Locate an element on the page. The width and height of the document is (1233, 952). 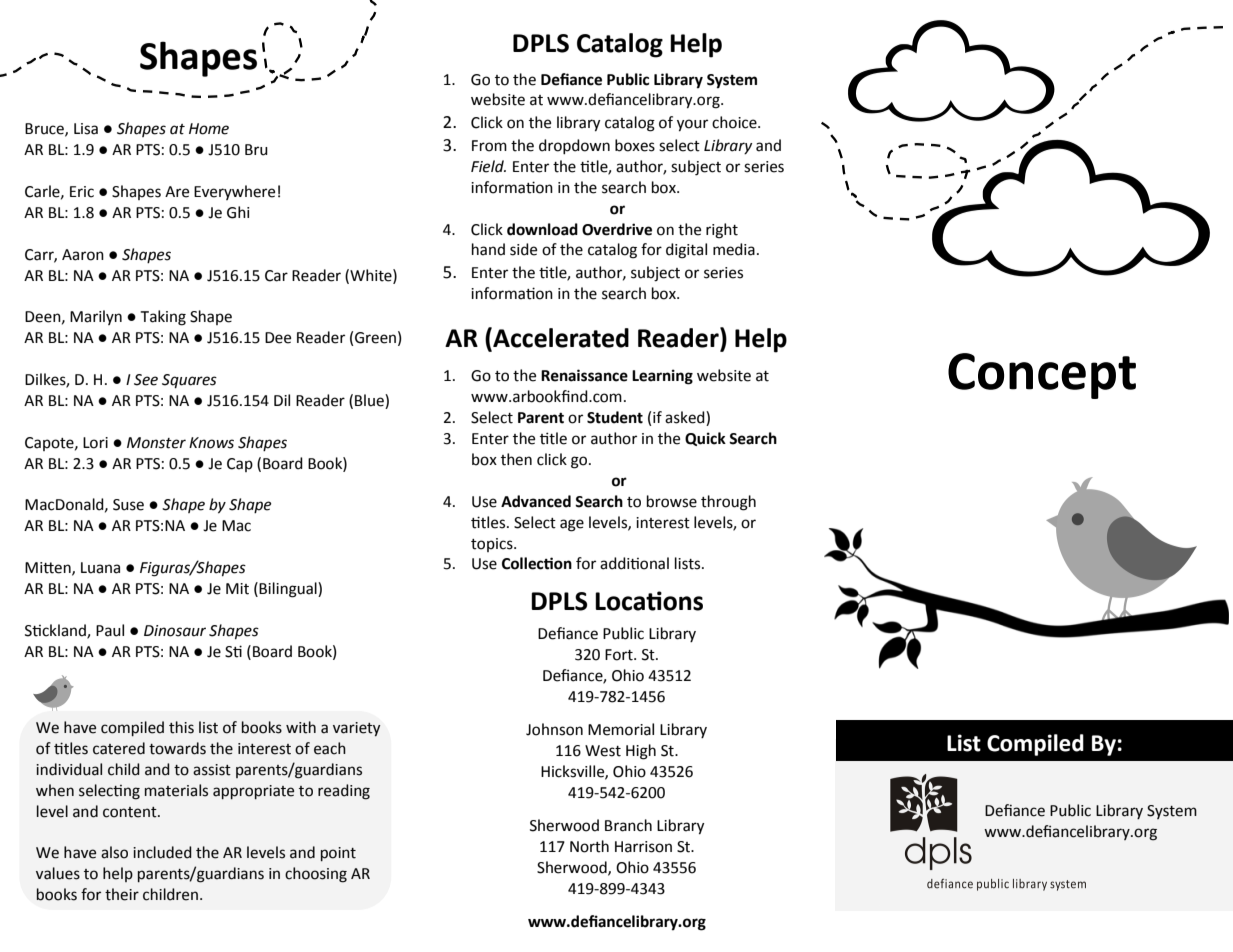
dropdown is located at coordinates (574, 146).
